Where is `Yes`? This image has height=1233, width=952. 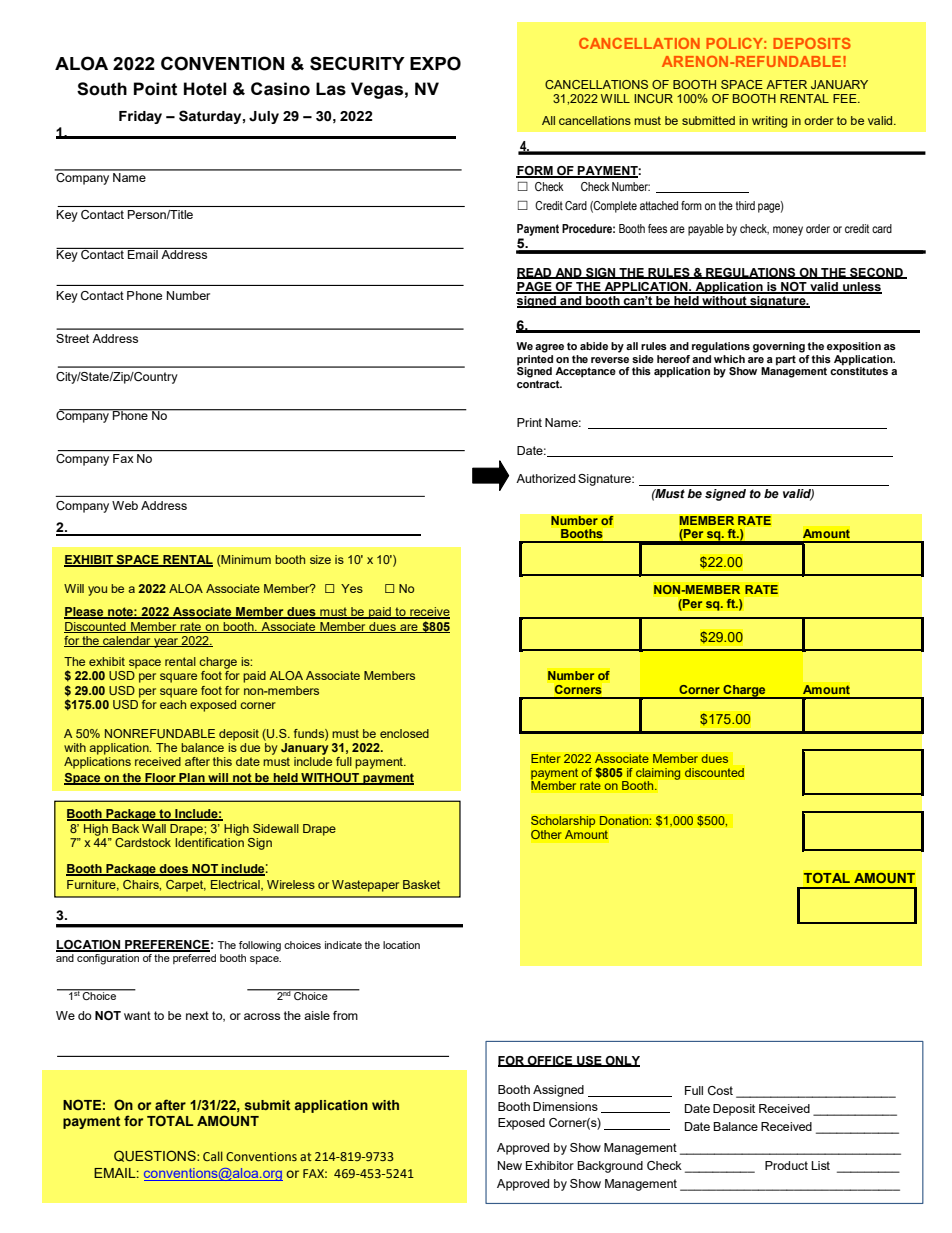 Yes is located at coordinates (352, 588).
